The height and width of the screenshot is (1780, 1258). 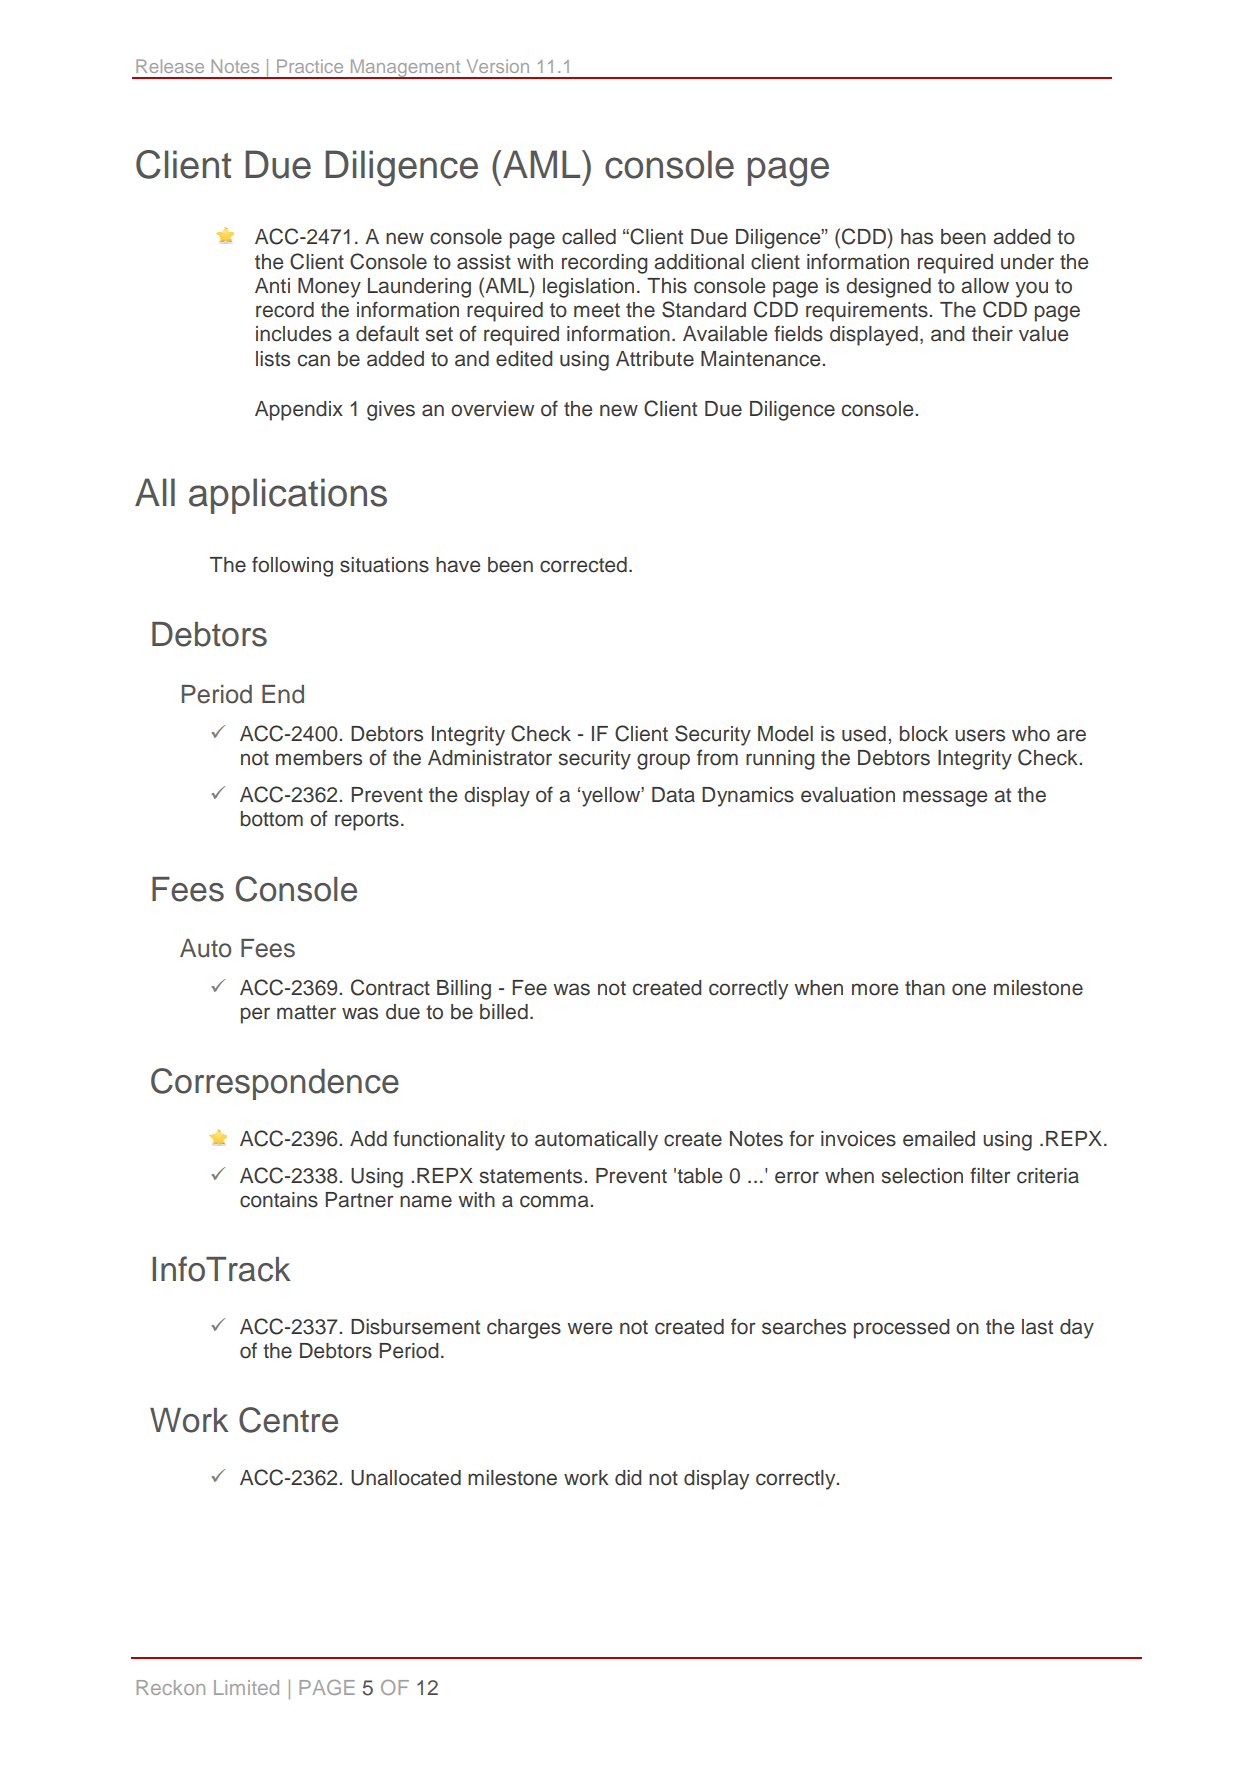 I want to click on emailed, so click(x=939, y=1139).
